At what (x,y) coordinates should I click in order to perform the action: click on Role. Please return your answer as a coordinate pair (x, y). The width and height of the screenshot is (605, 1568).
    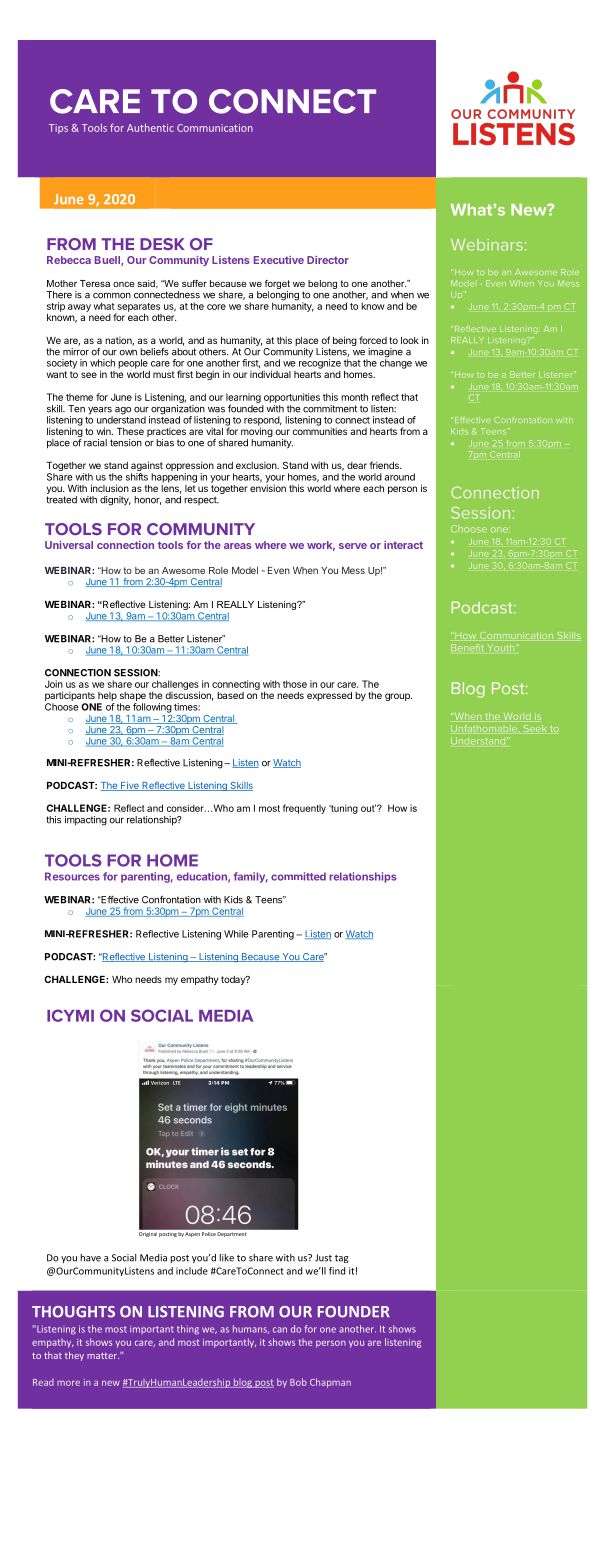
    Looking at the image, I should click on (218, 570).
